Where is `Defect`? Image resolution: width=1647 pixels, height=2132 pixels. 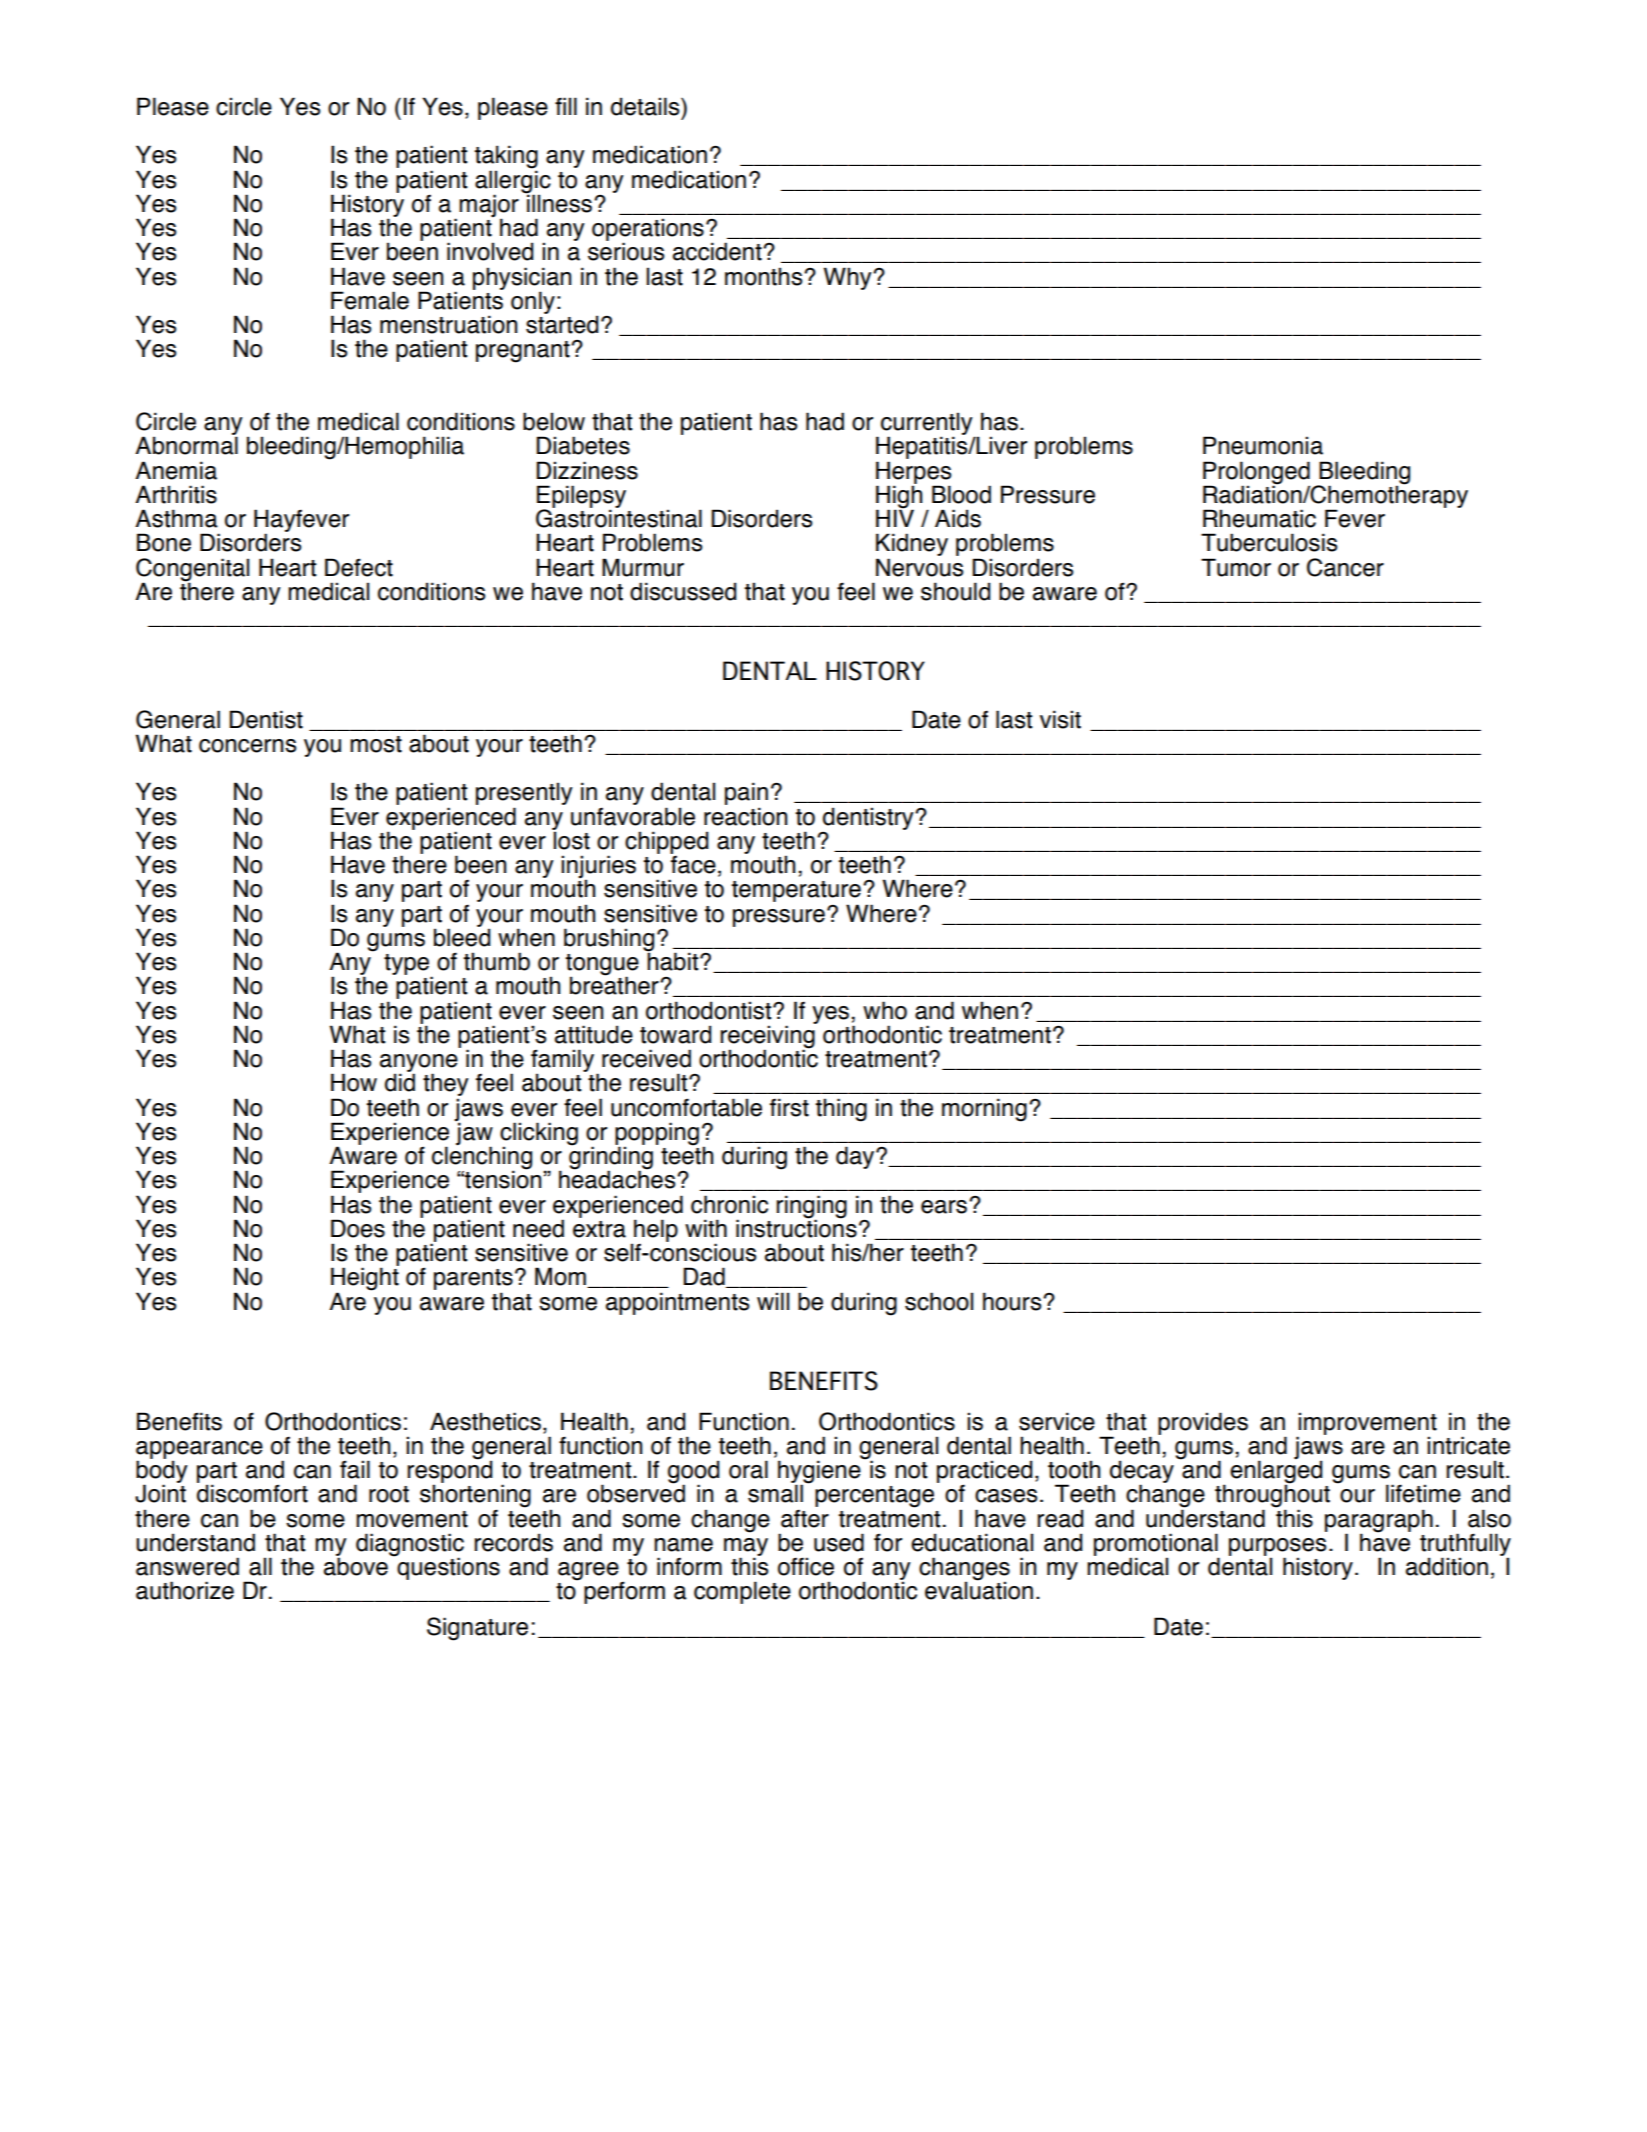 Defect is located at coordinates (359, 567).
